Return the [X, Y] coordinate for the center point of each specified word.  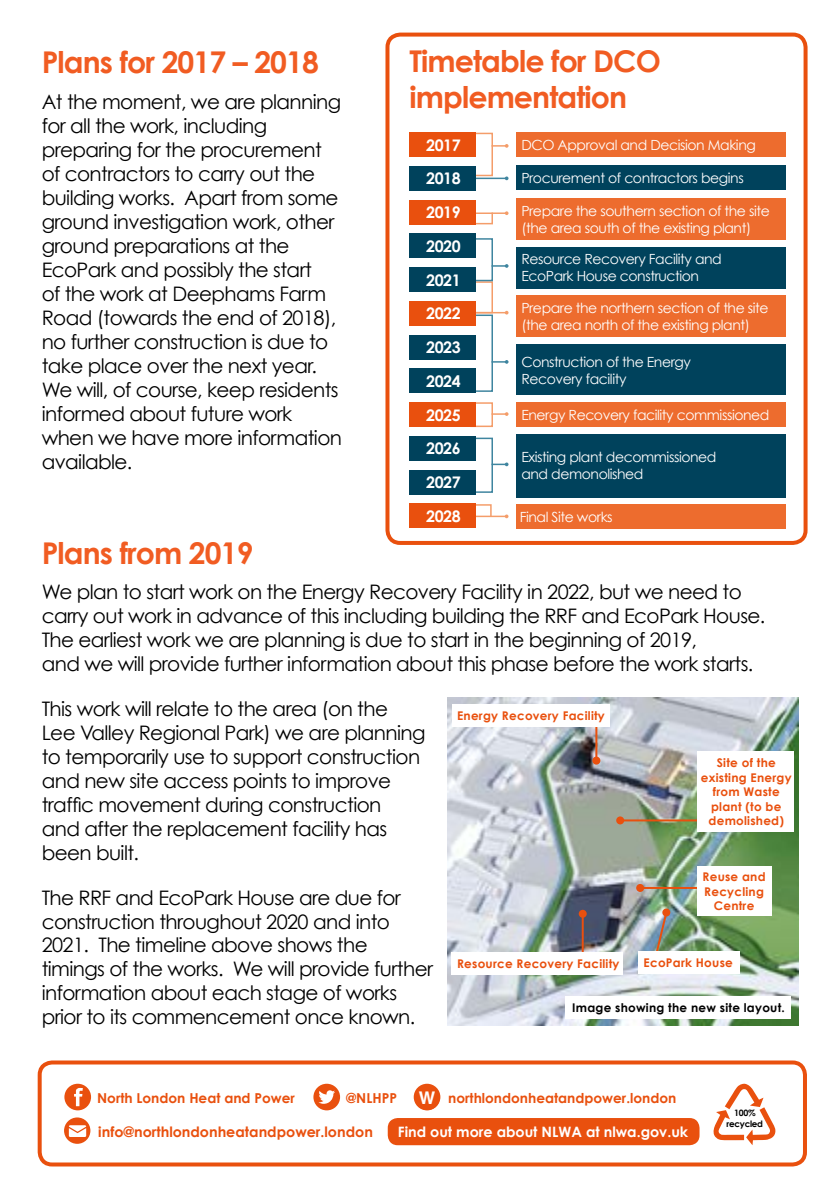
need [693, 592]
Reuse [720, 876]
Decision [677, 145]
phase [520, 665]
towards [139, 318]
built [116, 853]
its [119, 1017]
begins [722, 179]
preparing [87, 151]
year [294, 369]
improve [353, 782]
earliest [110, 640]
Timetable [476, 61]
